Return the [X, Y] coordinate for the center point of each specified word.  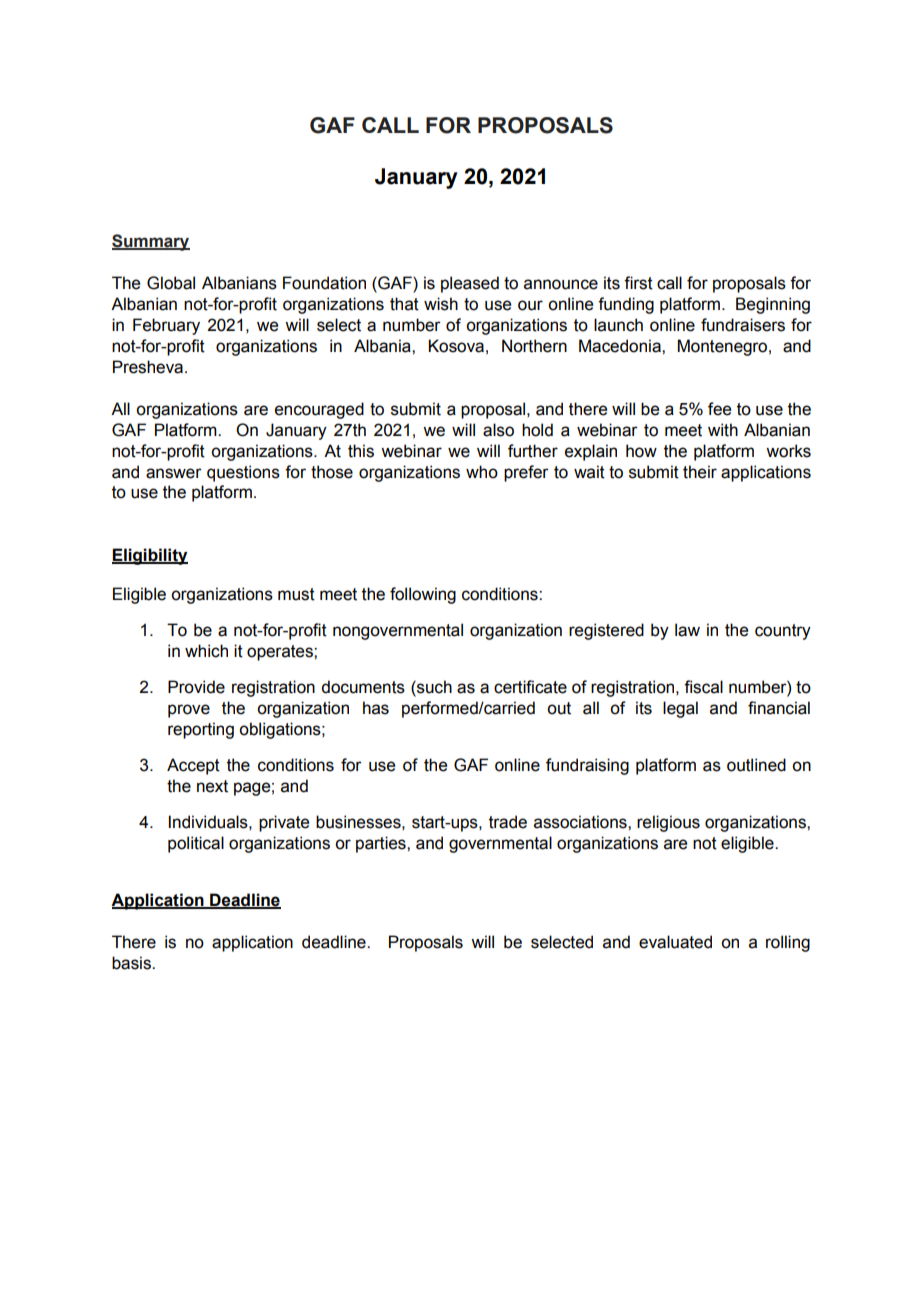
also [498, 430]
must [296, 594]
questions [243, 473]
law [687, 630]
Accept [193, 766]
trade [508, 822]
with [723, 430]
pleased [470, 284]
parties [382, 844]
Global [171, 283]
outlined [756, 765]
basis [132, 963]
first [638, 283]
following [423, 595]
